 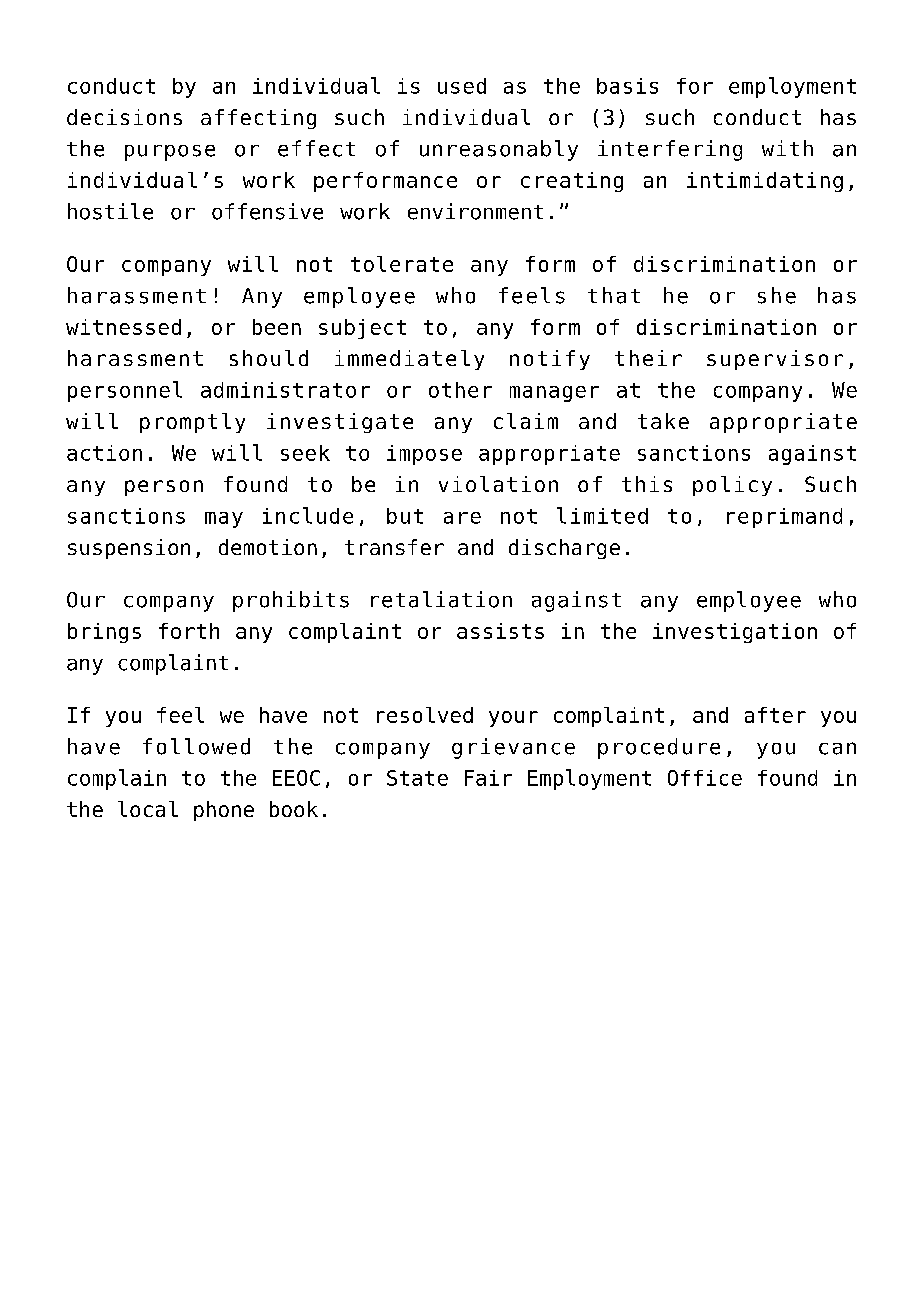 What do you see at coordinates (735, 633) in the screenshot?
I see `investigation` at bounding box center [735, 633].
